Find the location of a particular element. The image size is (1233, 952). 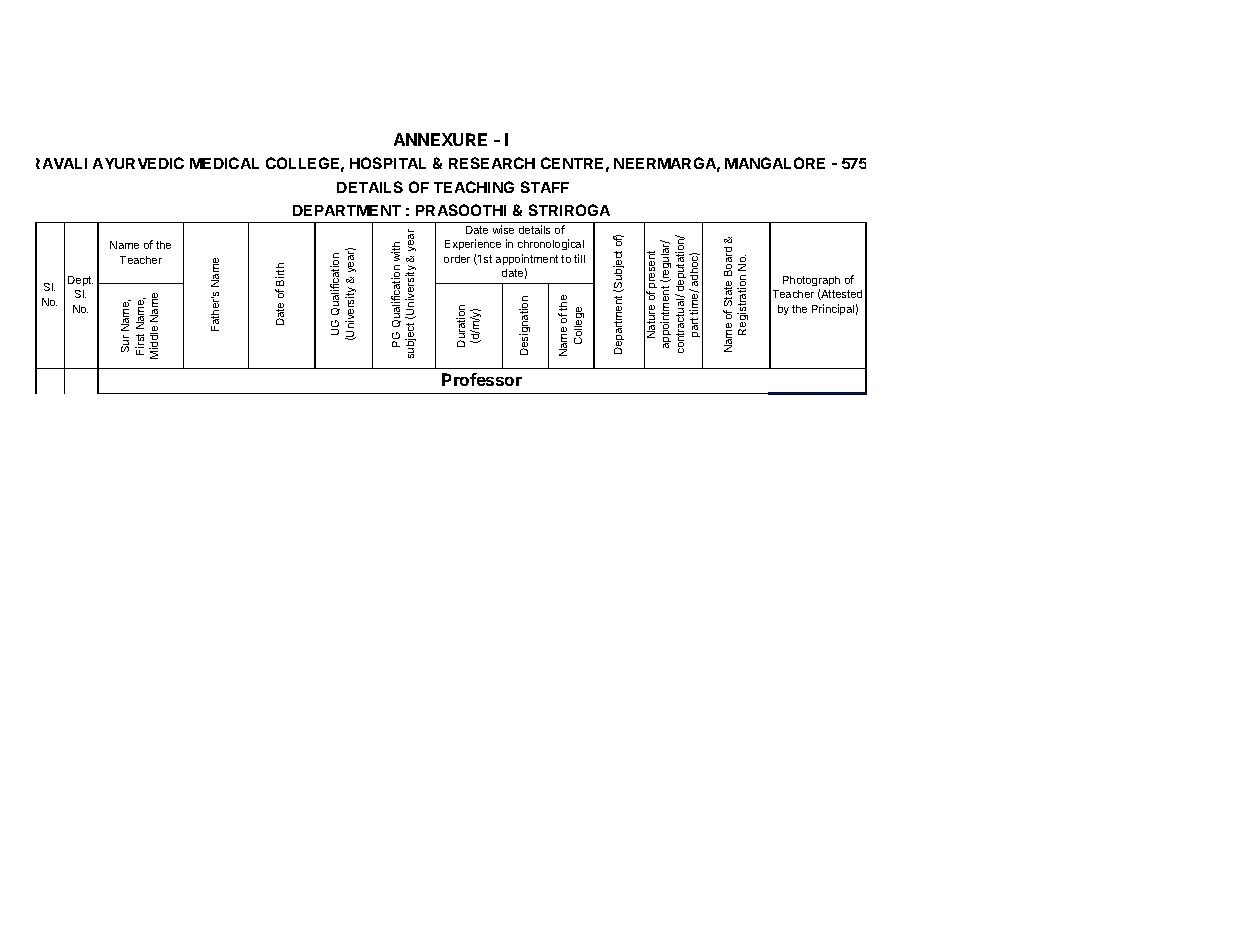

Professor is located at coordinates (482, 379).
